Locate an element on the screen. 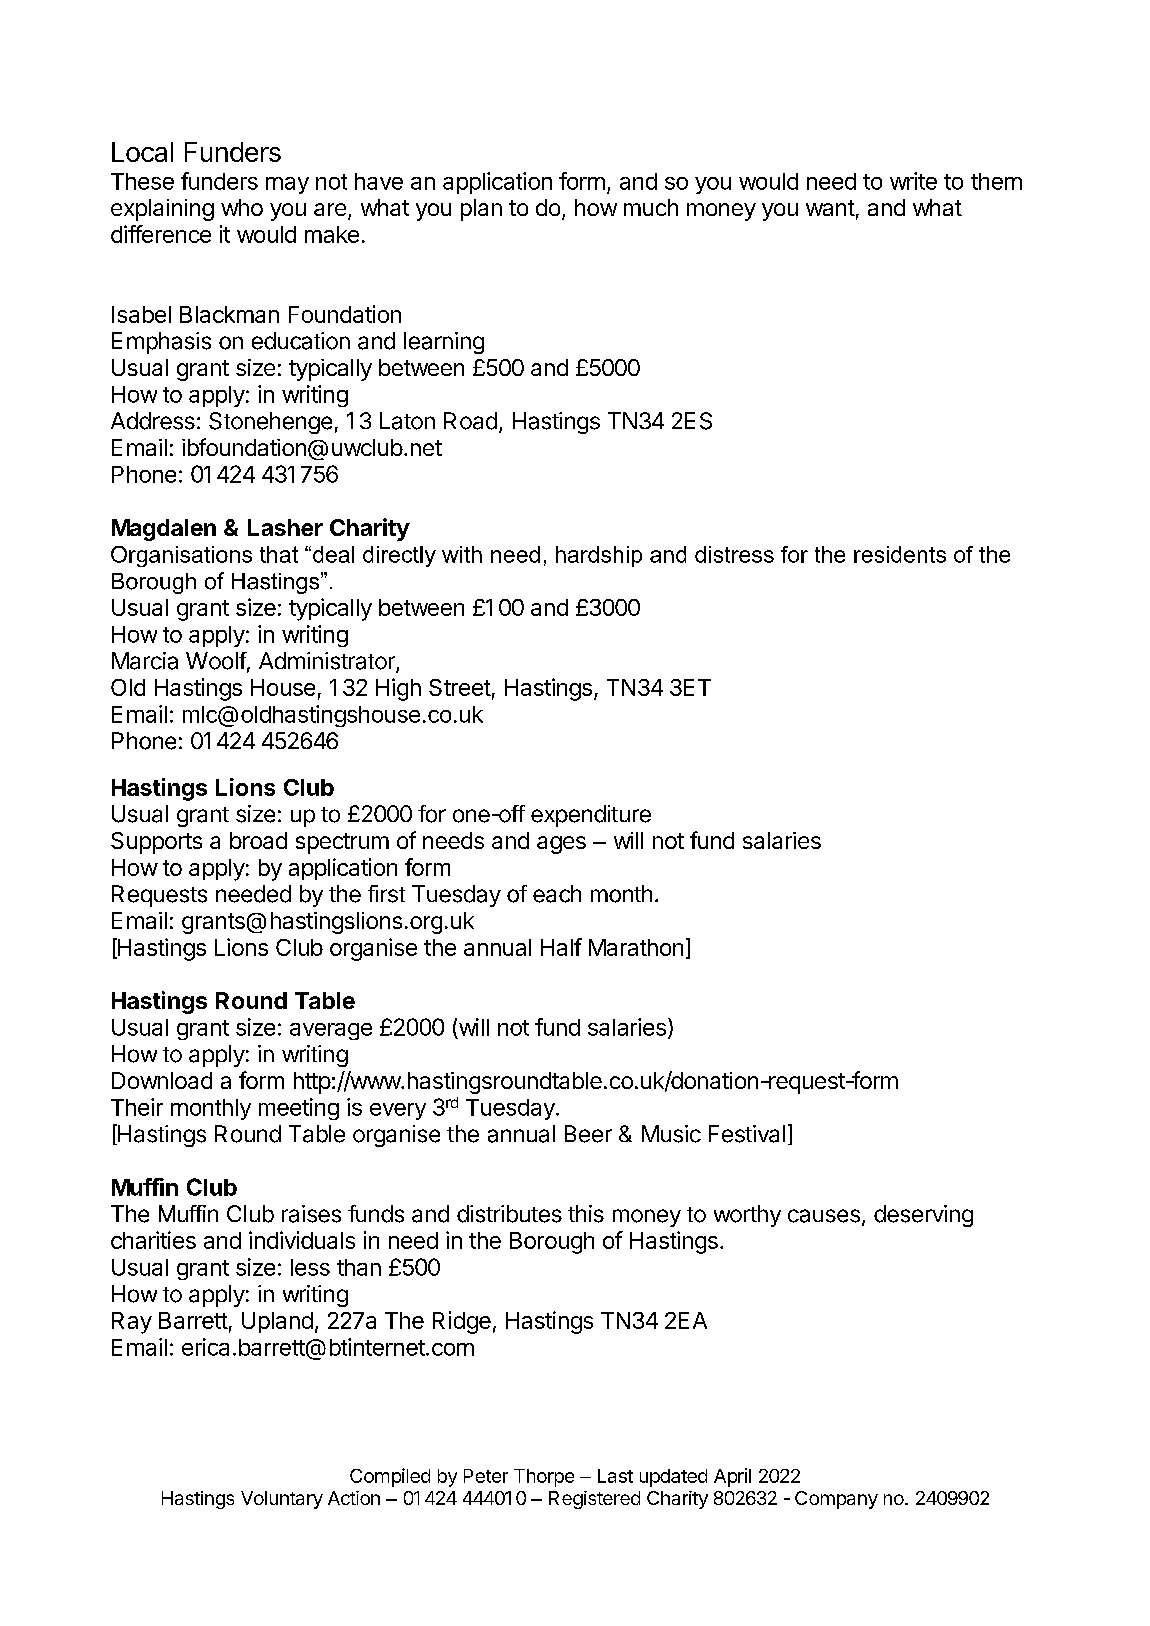 The width and height of the screenshot is (1150, 1626). Voluntary is located at coordinates (282, 1500).
